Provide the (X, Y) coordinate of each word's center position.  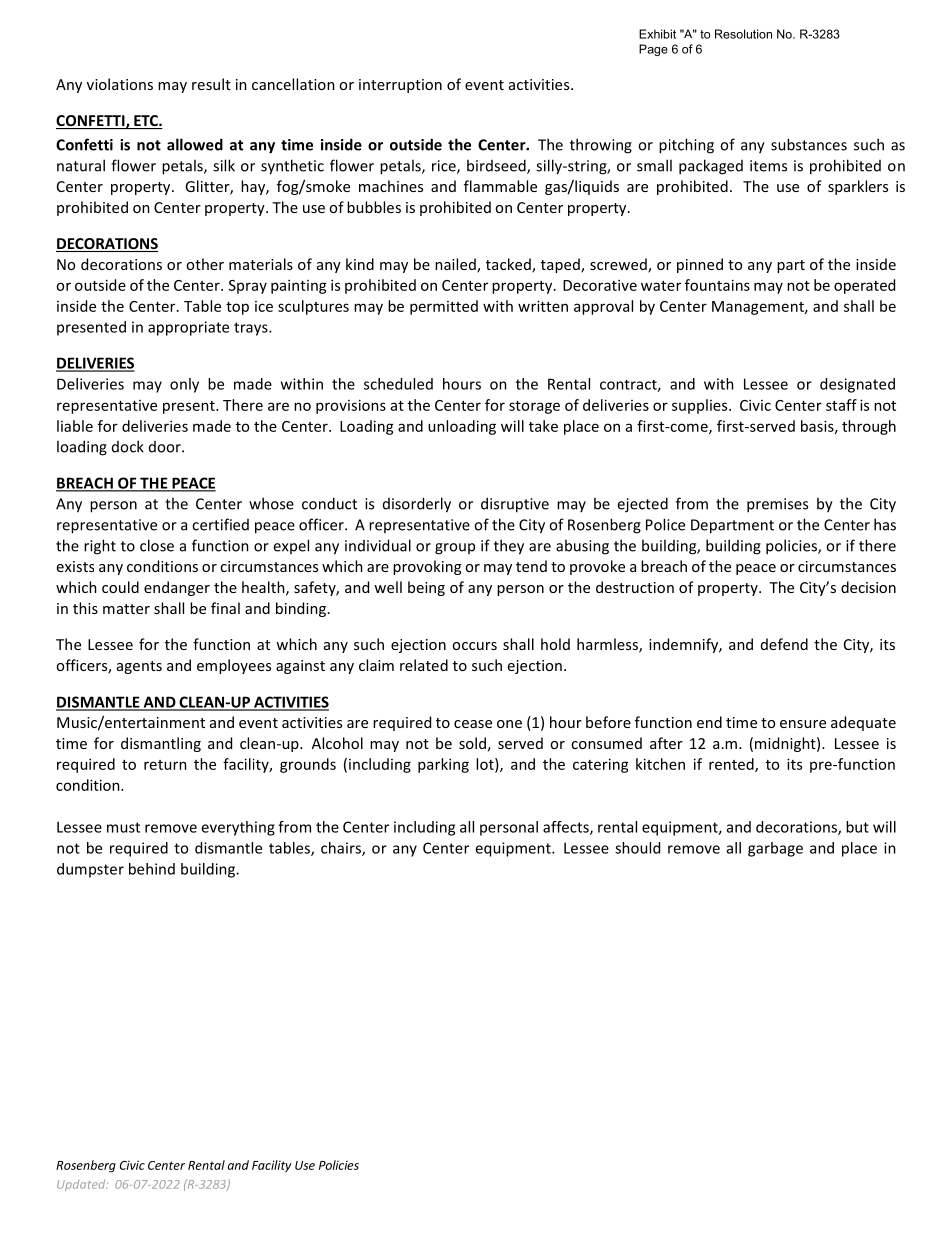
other (205, 264)
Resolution (743, 34)
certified (220, 524)
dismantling (161, 744)
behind (152, 869)
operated (864, 286)
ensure (803, 724)
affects (567, 828)
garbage (775, 849)
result (211, 84)
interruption (400, 86)
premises (777, 505)
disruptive (515, 505)
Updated (82, 1185)
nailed (456, 265)
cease (473, 724)
